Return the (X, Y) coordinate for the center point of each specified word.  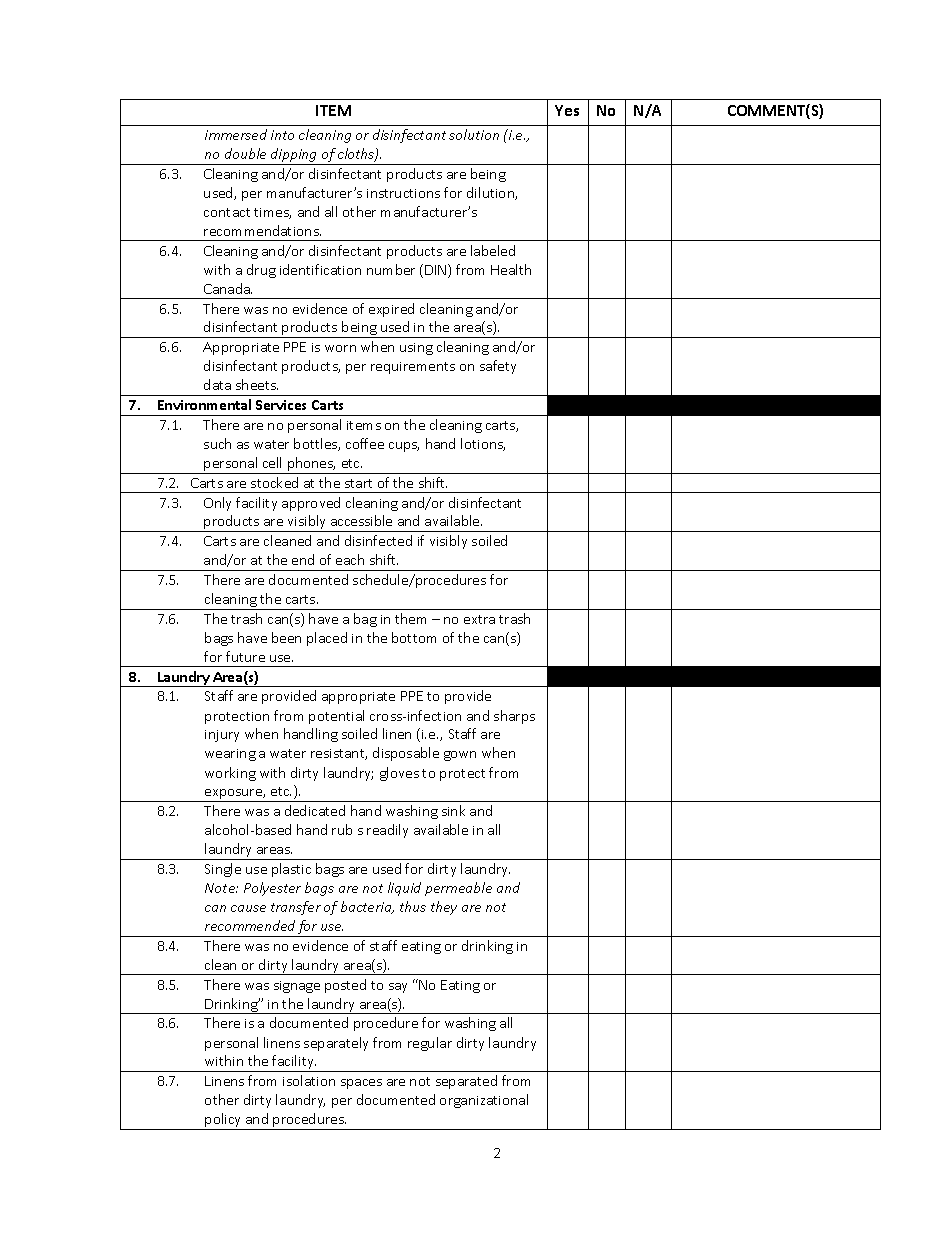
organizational (484, 1101)
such (217, 443)
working (230, 774)
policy (223, 1121)
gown (460, 756)
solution (474, 134)
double (245, 153)
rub (342, 829)
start (358, 483)
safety (498, 367)
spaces (361, 1084)
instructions (403, 193)
